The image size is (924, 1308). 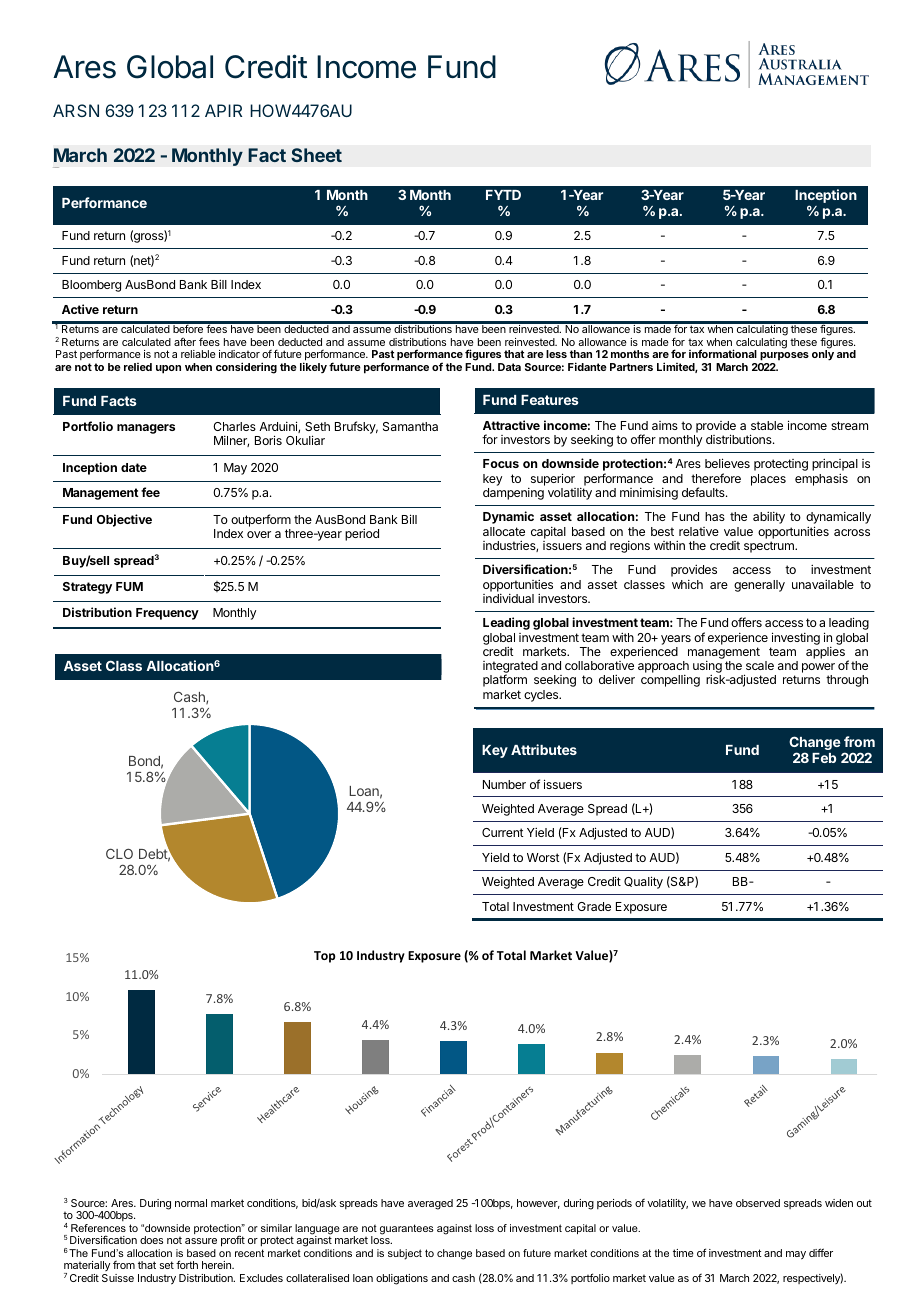 What do you see at coordinates (556, 354) in the page?
I see `less` at bounding box center [556, 354].
